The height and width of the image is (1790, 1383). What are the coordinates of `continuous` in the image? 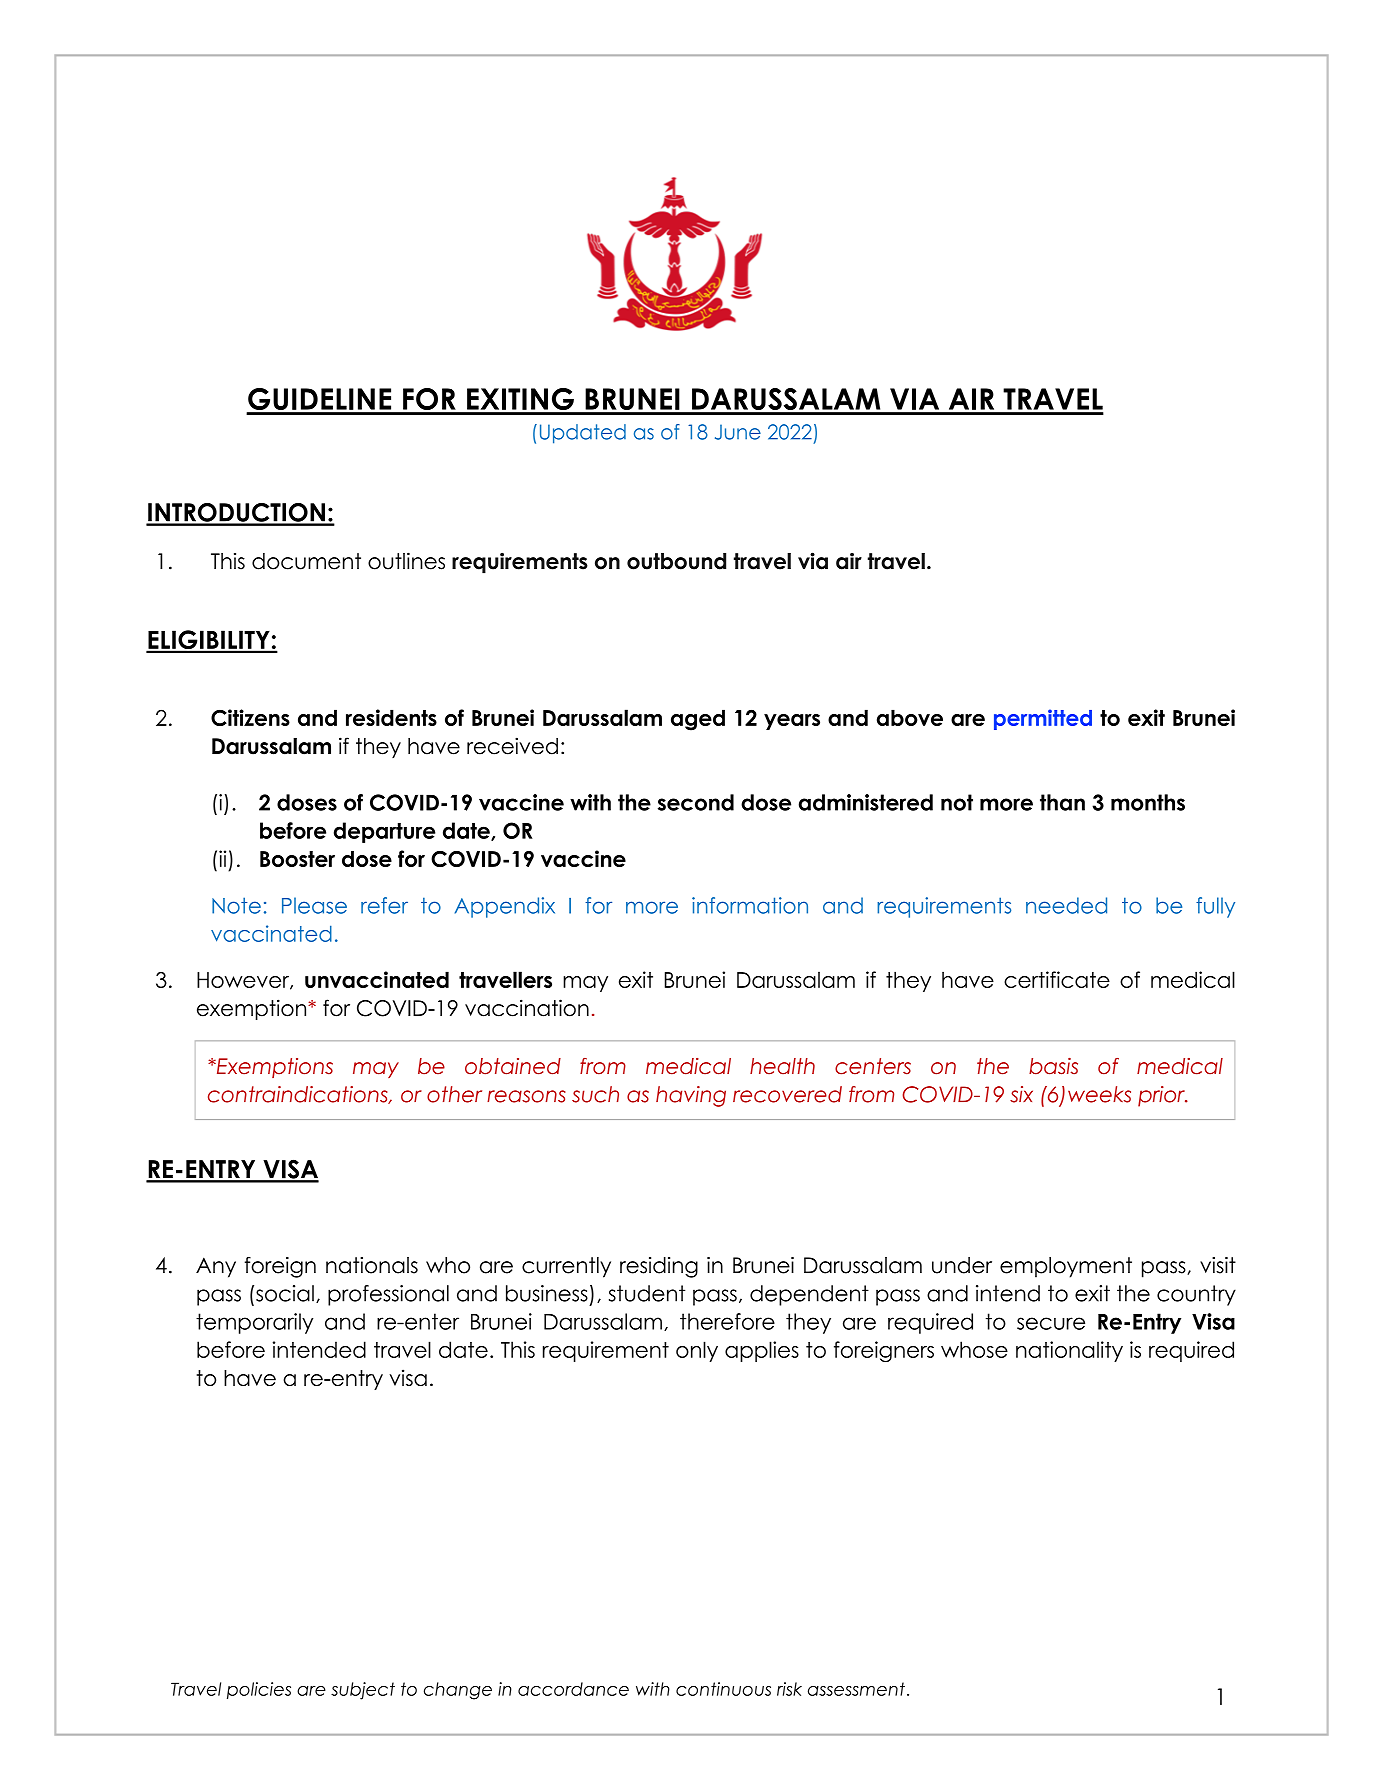 It's located at (723, 1689).
